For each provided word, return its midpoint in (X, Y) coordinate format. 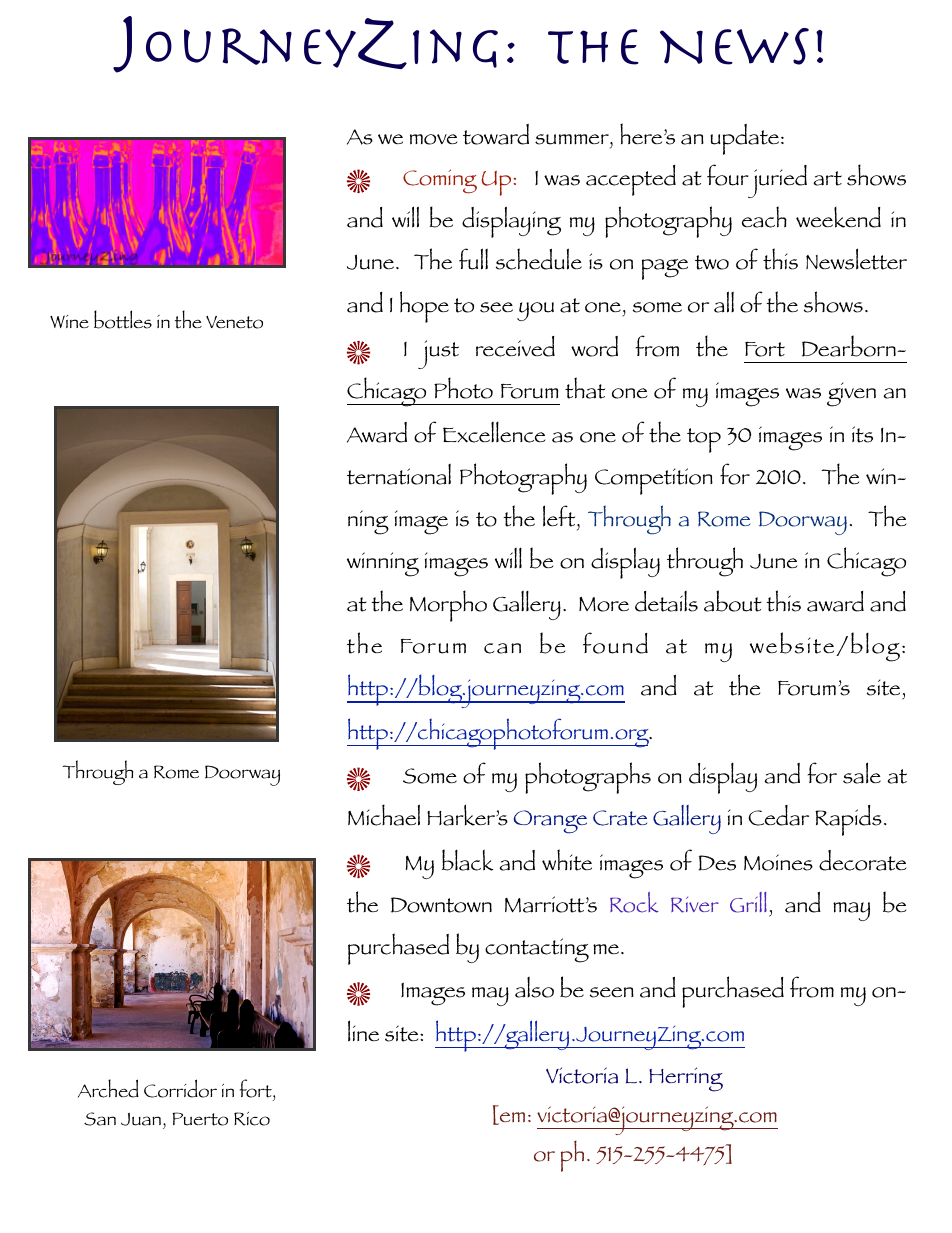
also (534, 987)
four (728, 175)
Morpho (448, 606)
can (502, 648)
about (733, 601)
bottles (123, 319)
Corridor (180, 1088)
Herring (686, 1079)
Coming (440, 181)
